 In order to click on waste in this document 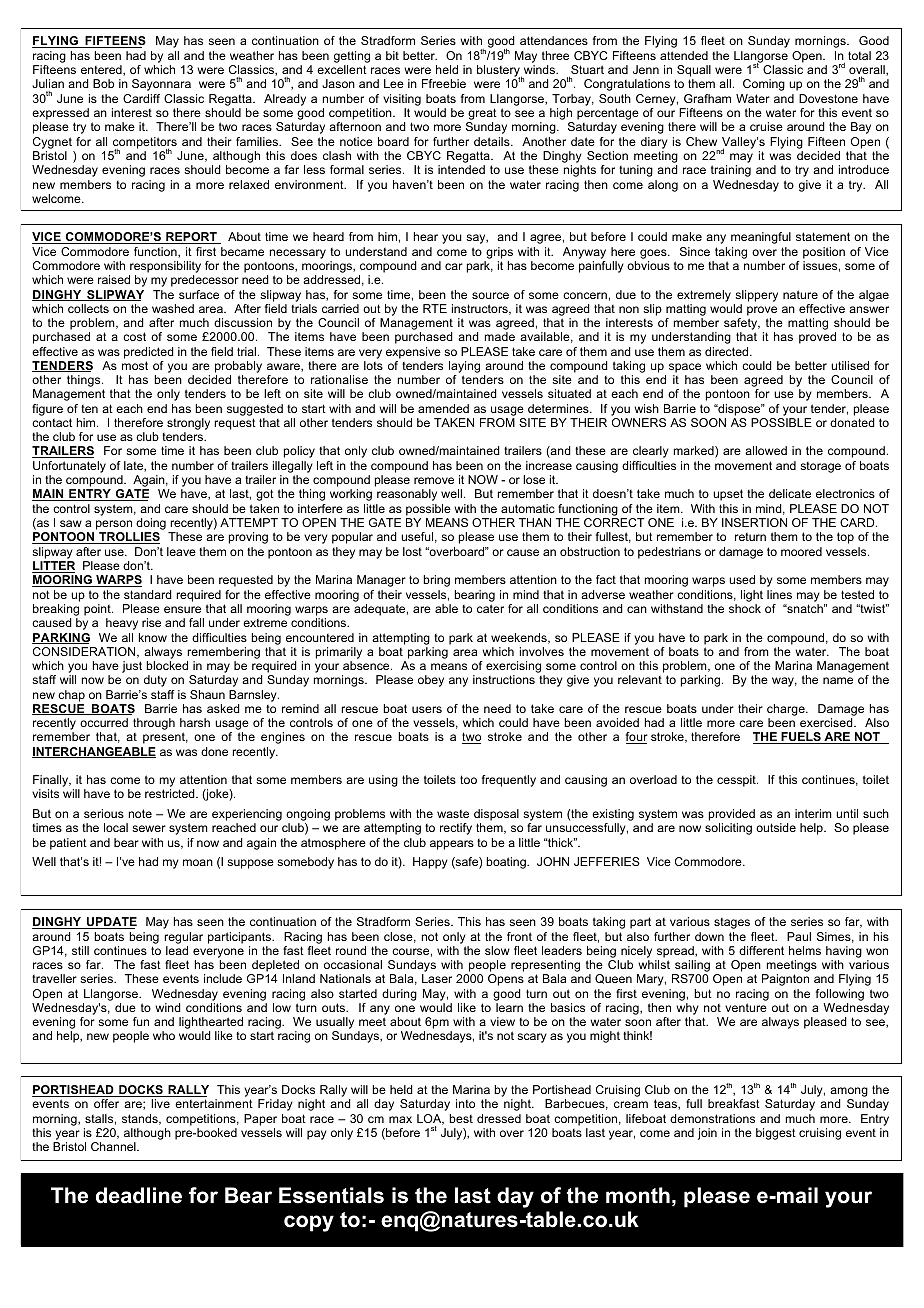, I will do `click(453, 814)`.
